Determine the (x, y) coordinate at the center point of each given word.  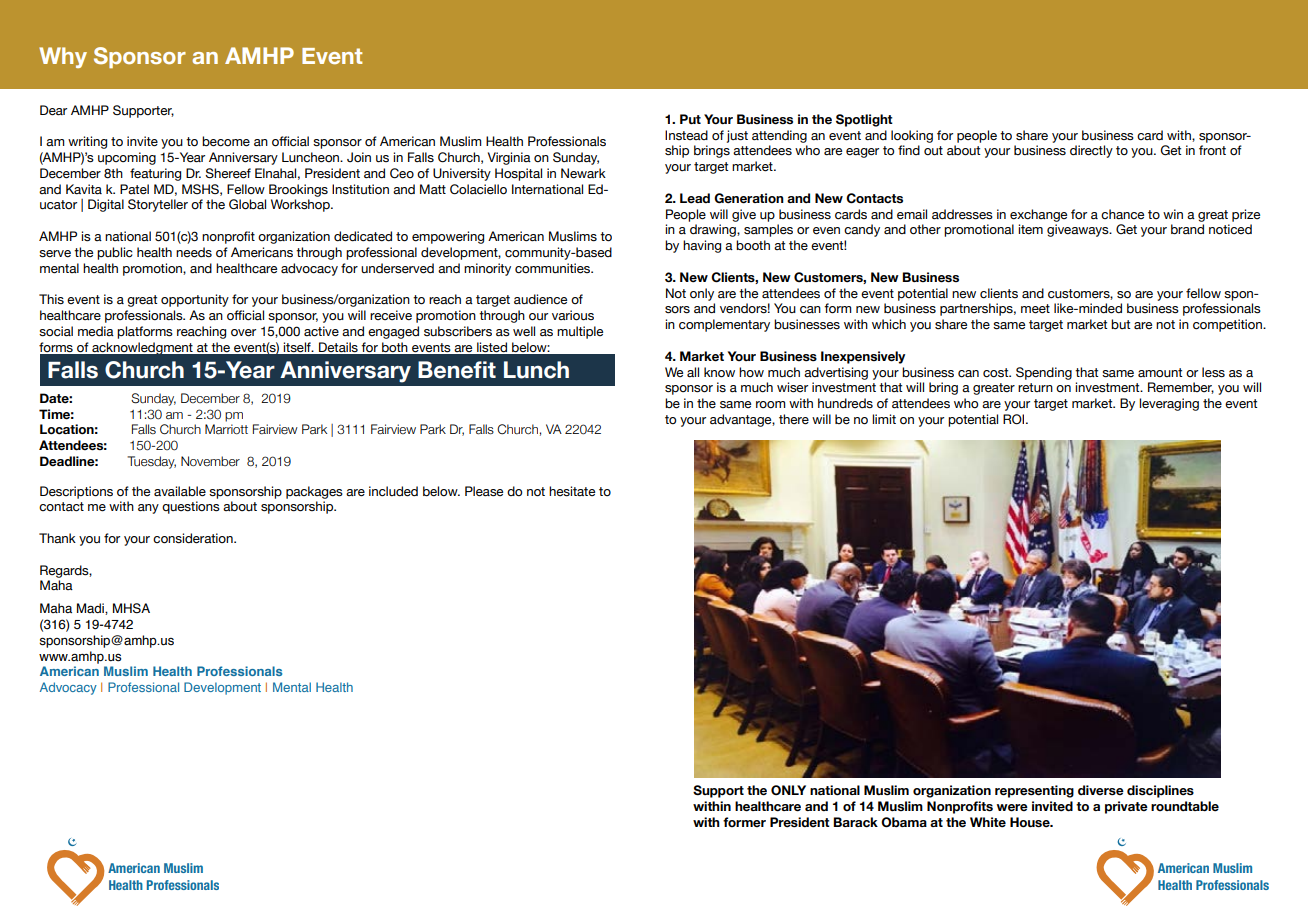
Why (63, 57)
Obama (904, 822)
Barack (855, 822)
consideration (194, 538)
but (1121, 324)
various (573, 315)
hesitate (572, 491)
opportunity (195, 300)
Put (690, 119)
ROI (1015, 419)
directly (1091, 151)
